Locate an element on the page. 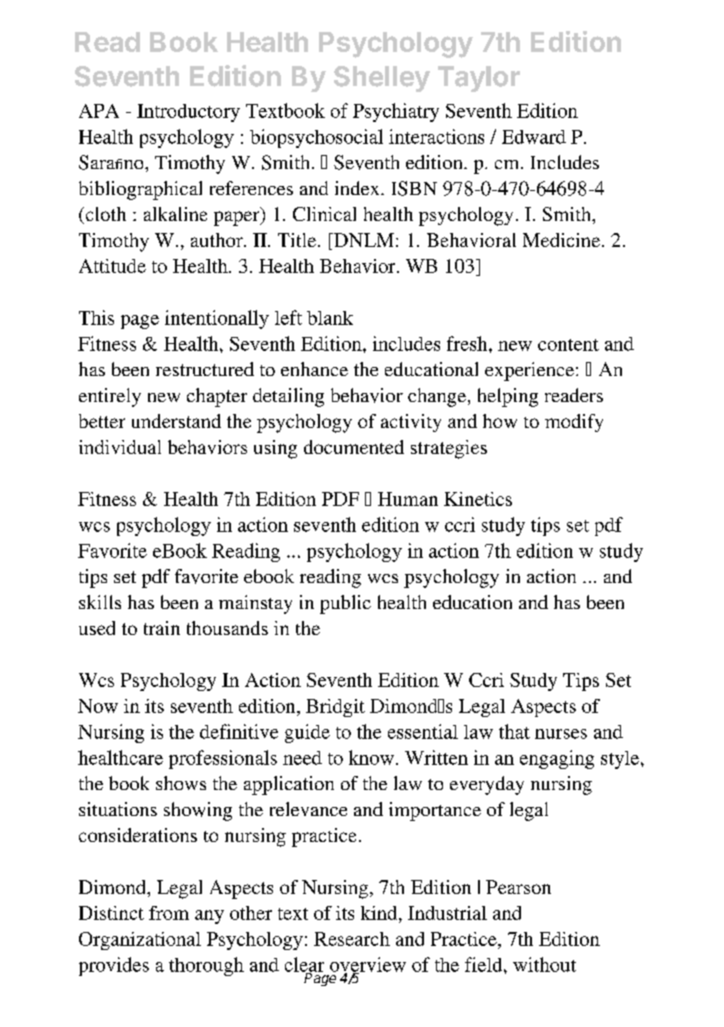 The image size is (724, 1027). Edward is located at coordinates (534, 137).
